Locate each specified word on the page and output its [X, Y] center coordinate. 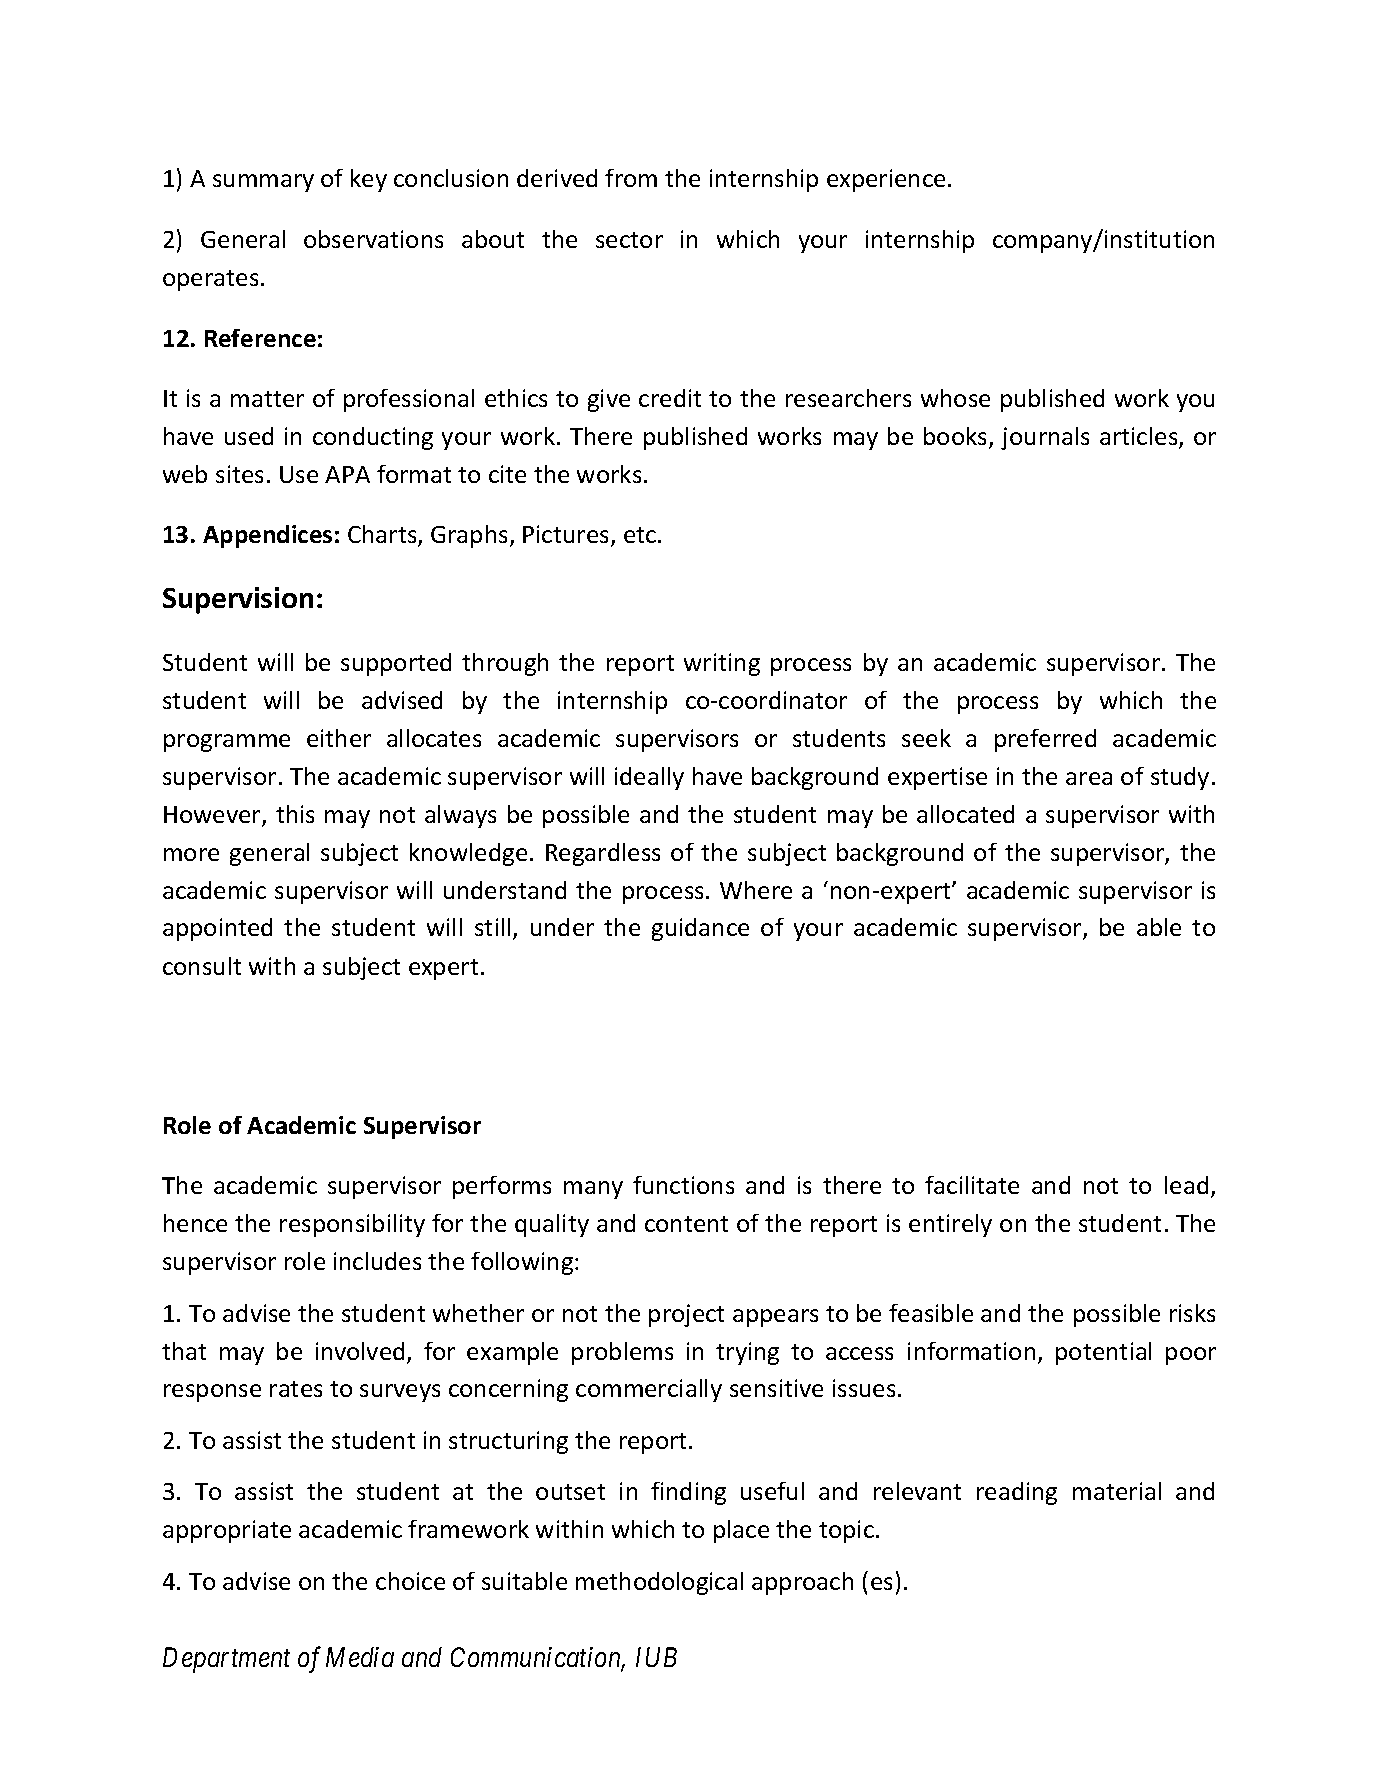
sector [629, 240]
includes [377, 1261]
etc [641, 535]
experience [886, 180]
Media [360, 1657]
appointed [217, 929]
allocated [965, 814]
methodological [659, 1583]
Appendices [267, 536]
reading [1017, 1493]
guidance [700, 929]
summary [263, 183]
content [686, 1224]
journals [1045, 438]
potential [1103, 1353]
